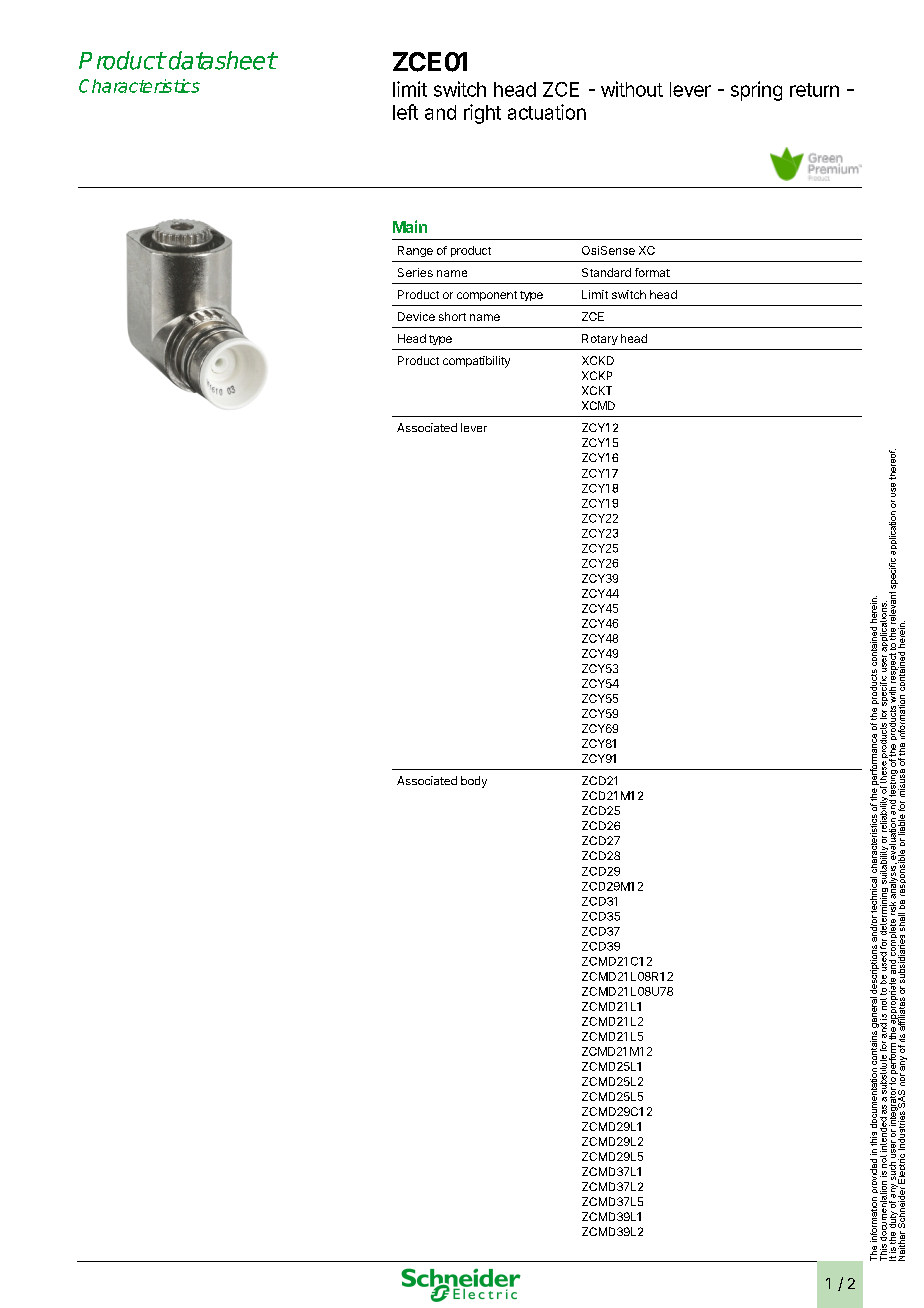  I want to click on spring, so click(756, 91).
